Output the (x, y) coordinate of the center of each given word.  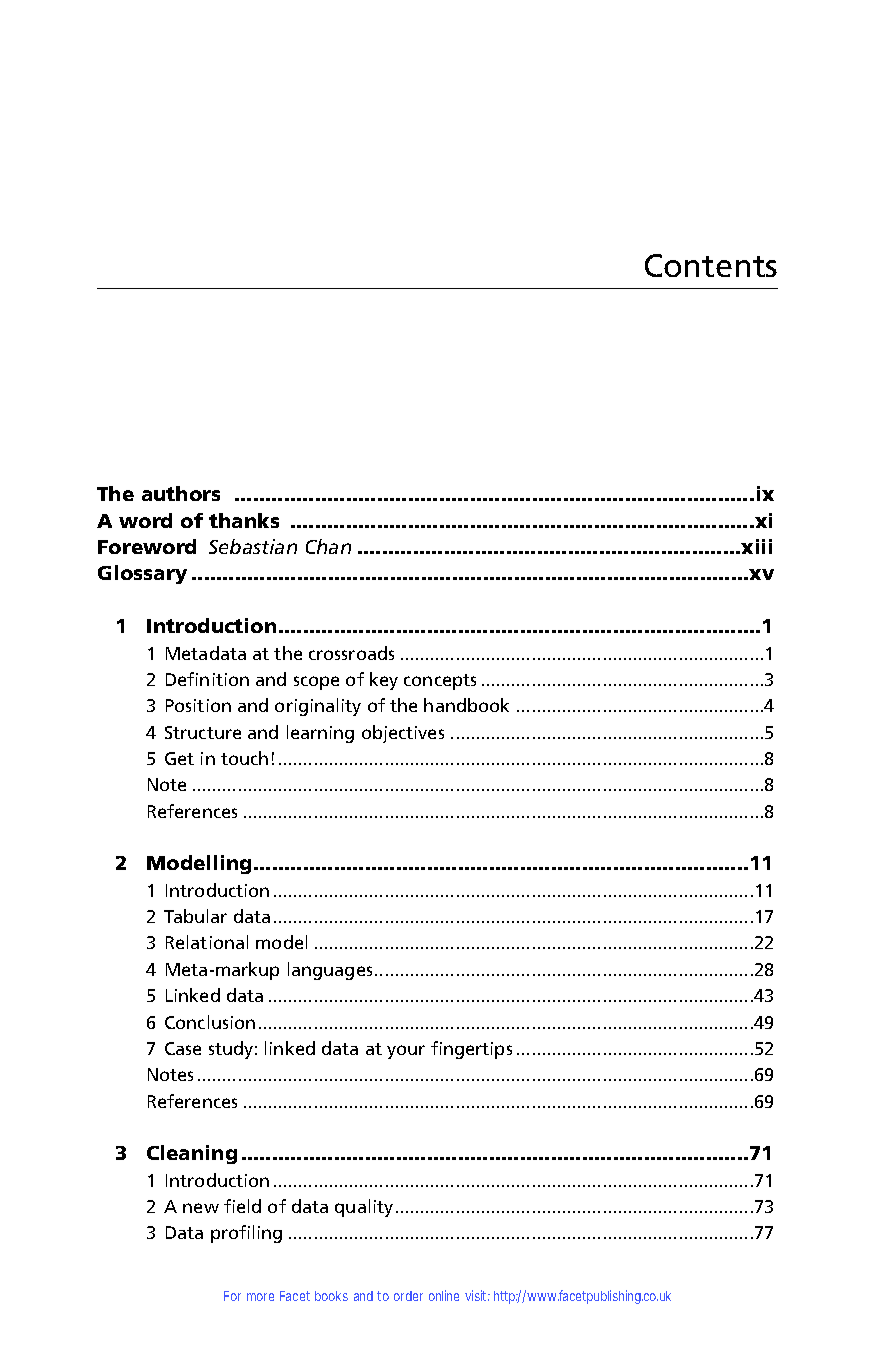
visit (477, 1295)
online (444, 1295)
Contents (711, 265)
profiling (246, 1234)
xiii (755, 546)
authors (181, 493)
